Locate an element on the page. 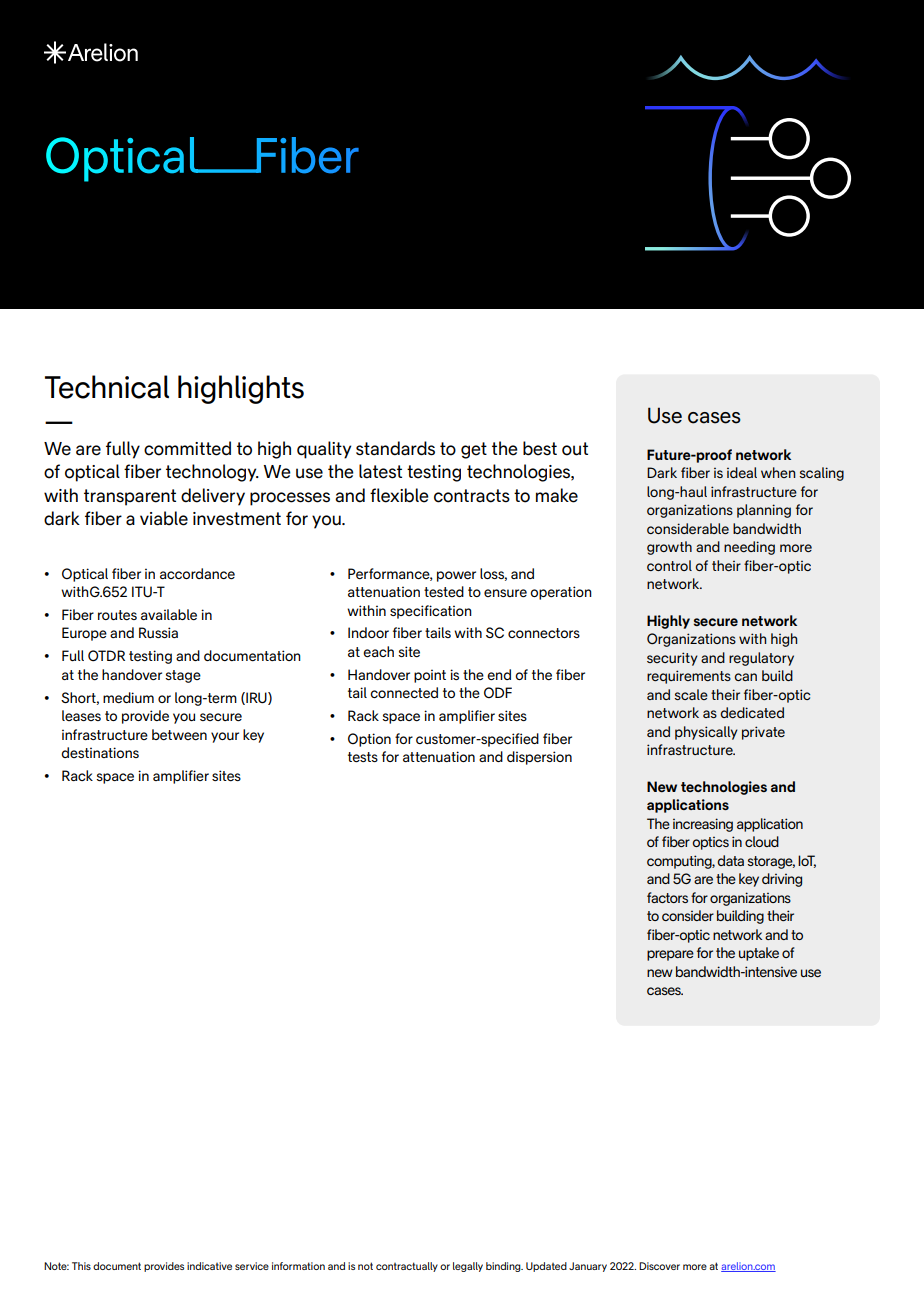 The width and height of the page is (924, 1308). Discover is located at coordinates (659, 1266).
